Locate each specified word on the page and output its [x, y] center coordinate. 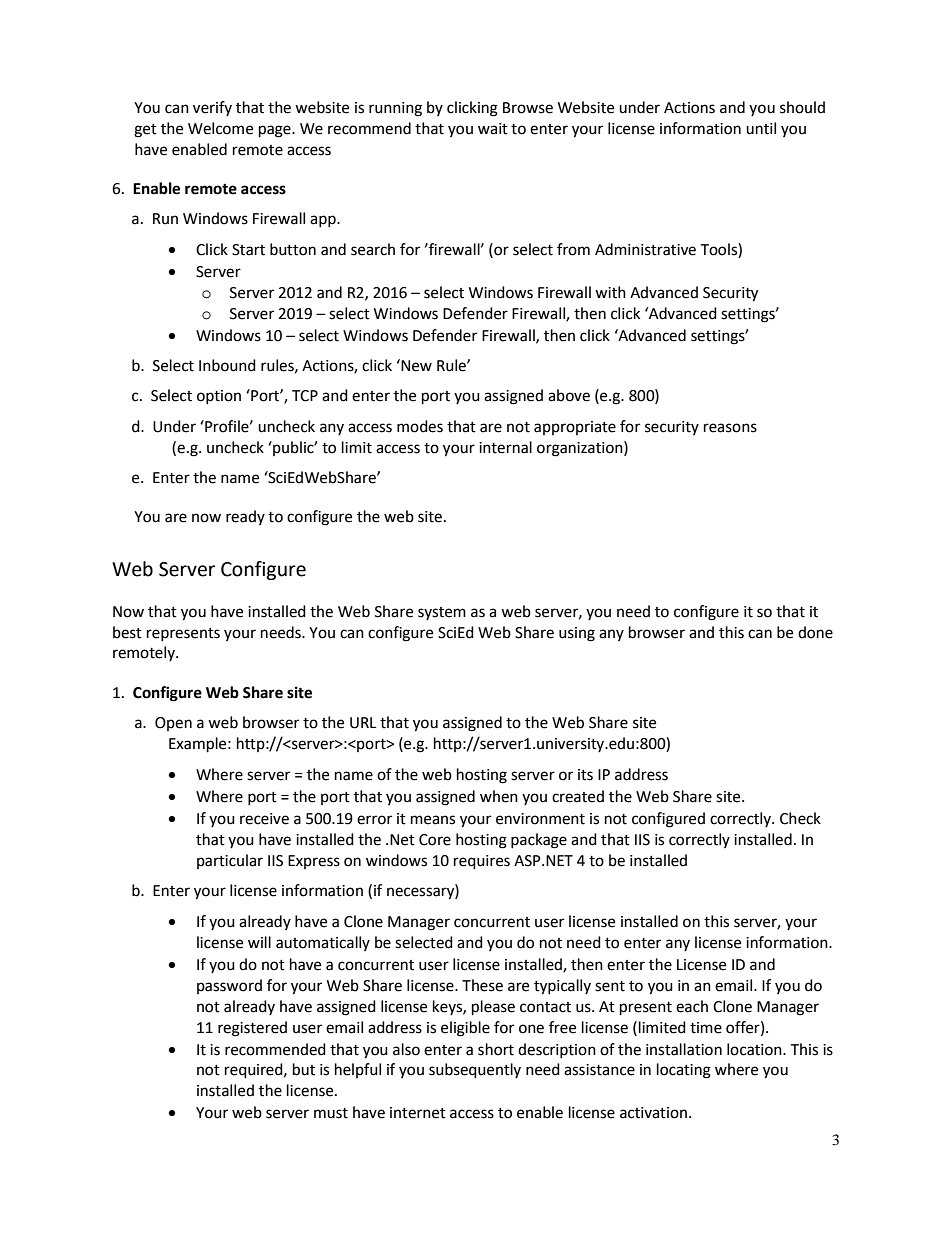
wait [493, 129]
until [761, 128]
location [755, 1049]
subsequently [475, 1071]
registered [252, 1029]
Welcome [220, 128]
